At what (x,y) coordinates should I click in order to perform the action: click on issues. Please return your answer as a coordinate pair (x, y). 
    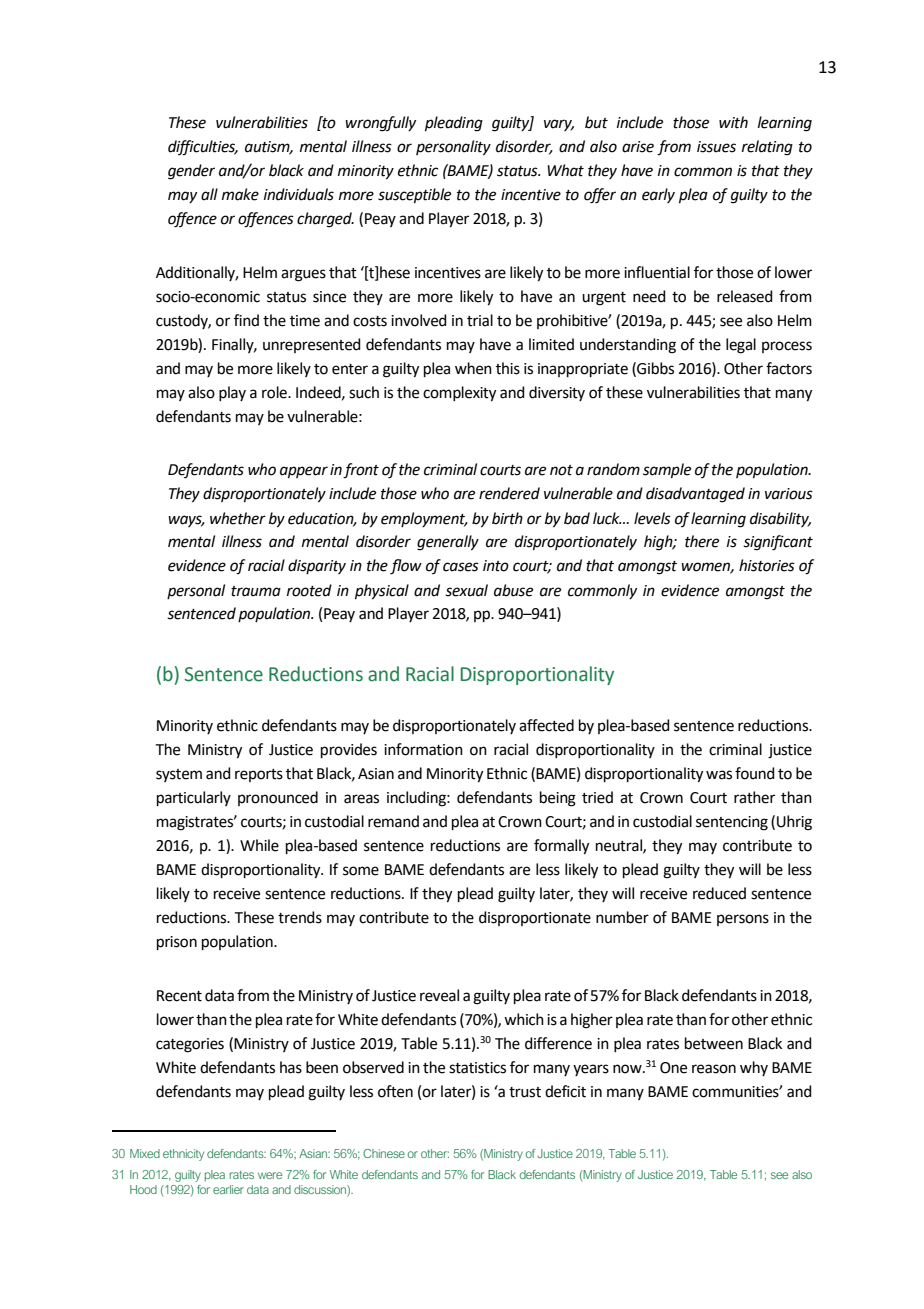
    Looking at the image, I should click on (716, 147).
